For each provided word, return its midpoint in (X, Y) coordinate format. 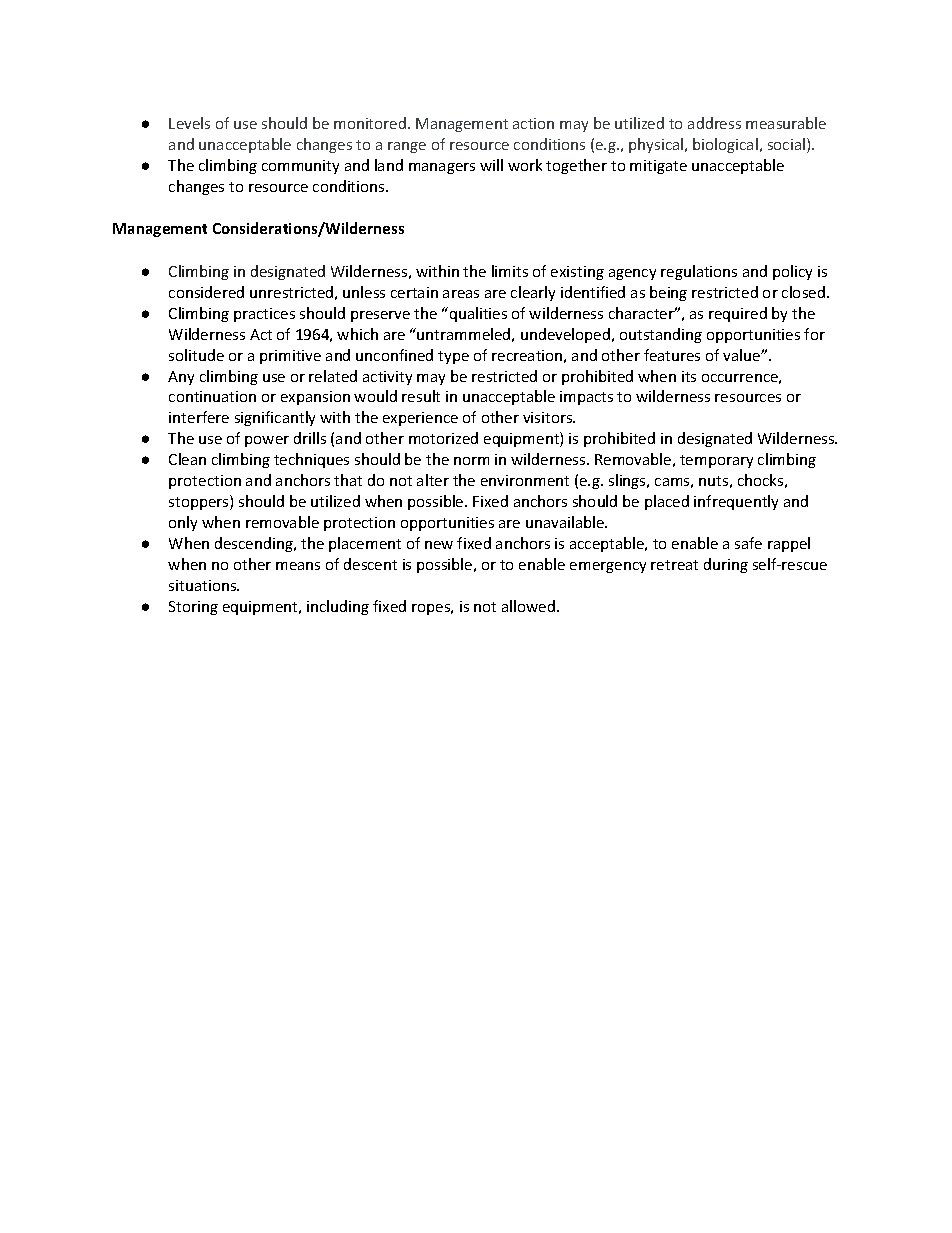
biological (725, 145)
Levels (189, 123)
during (726, 565)
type (453, 357)
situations (204, 585)
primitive (290, 357)
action (533, 123)
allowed (528, 606)
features (672, 355)
